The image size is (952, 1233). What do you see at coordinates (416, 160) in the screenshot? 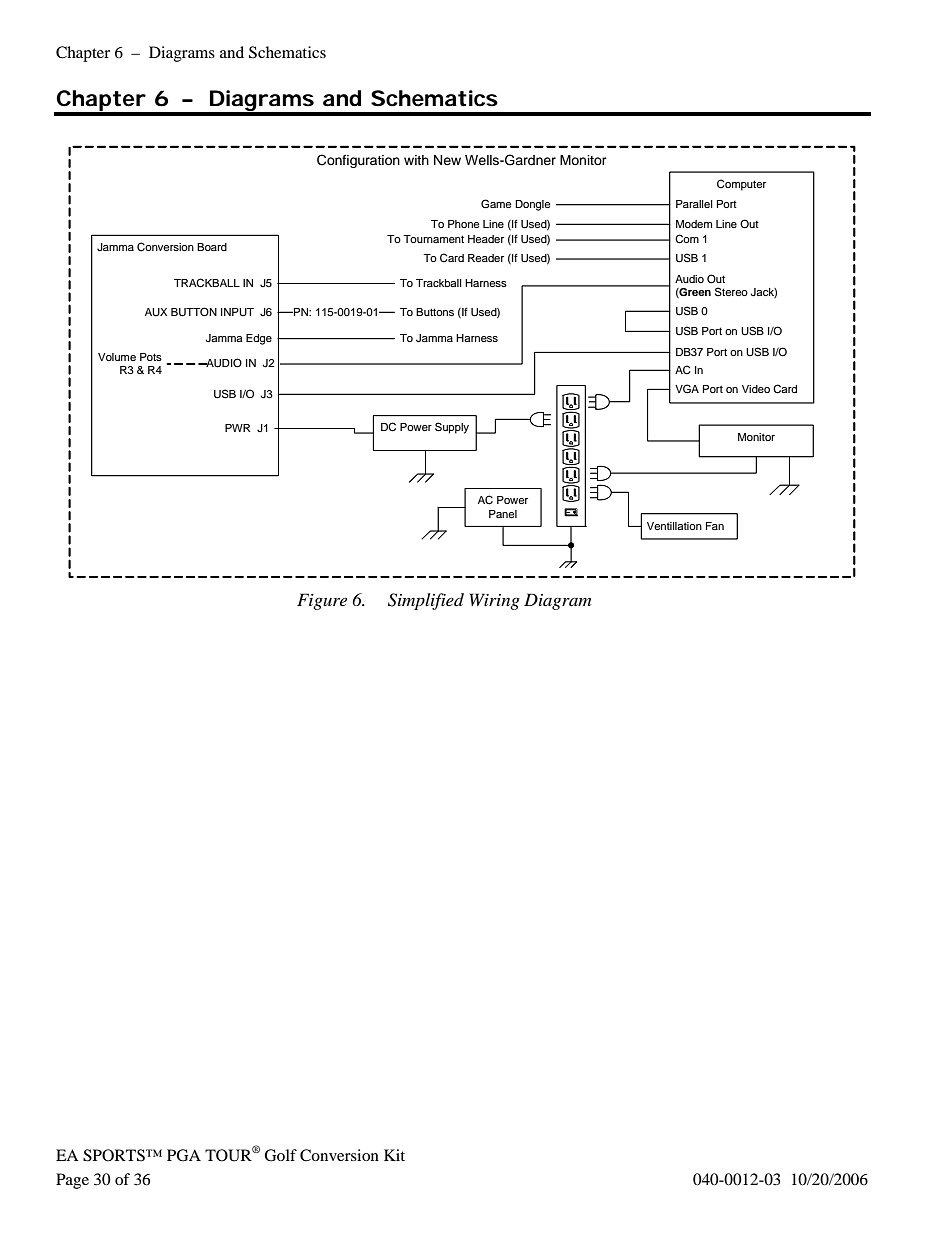
I see `with` at bounding box center [416, 160].
